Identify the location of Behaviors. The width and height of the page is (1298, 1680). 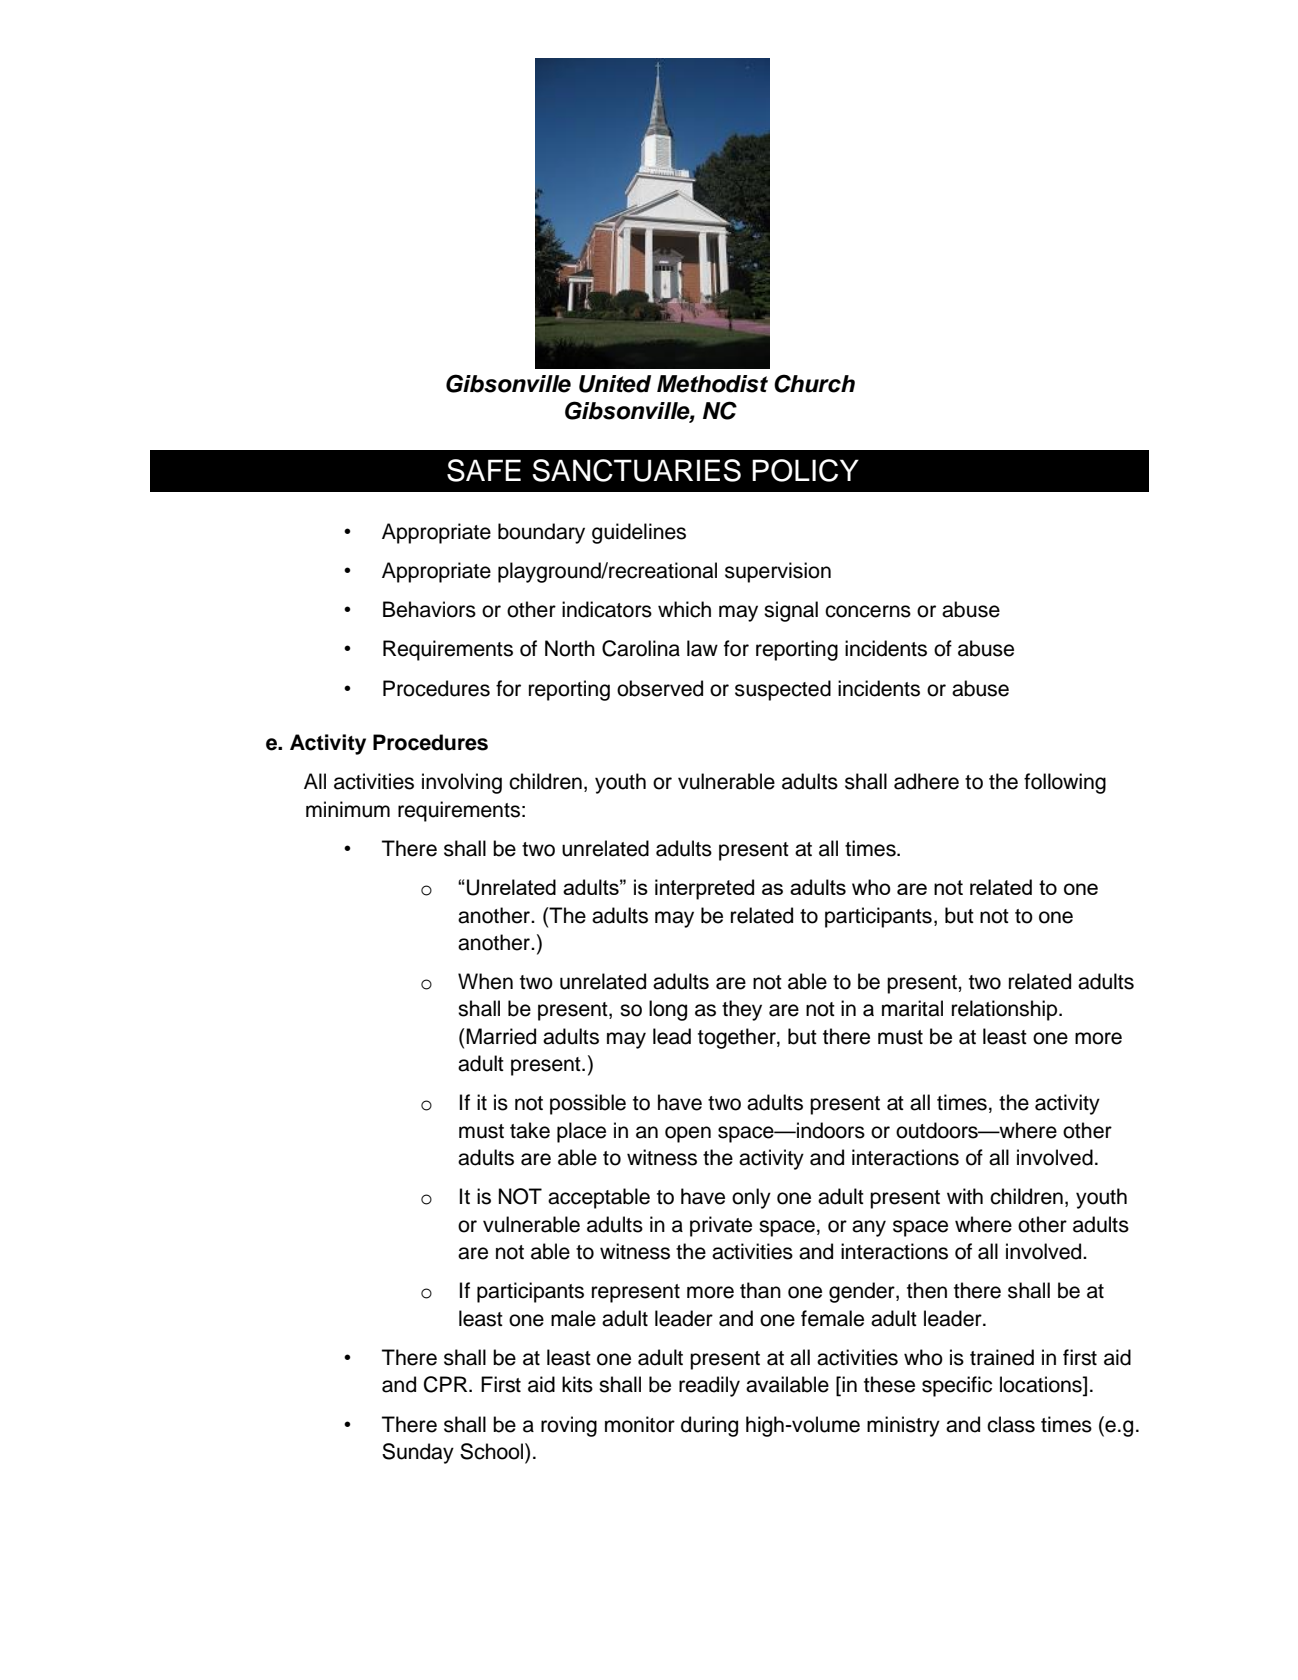
(429, 609).
